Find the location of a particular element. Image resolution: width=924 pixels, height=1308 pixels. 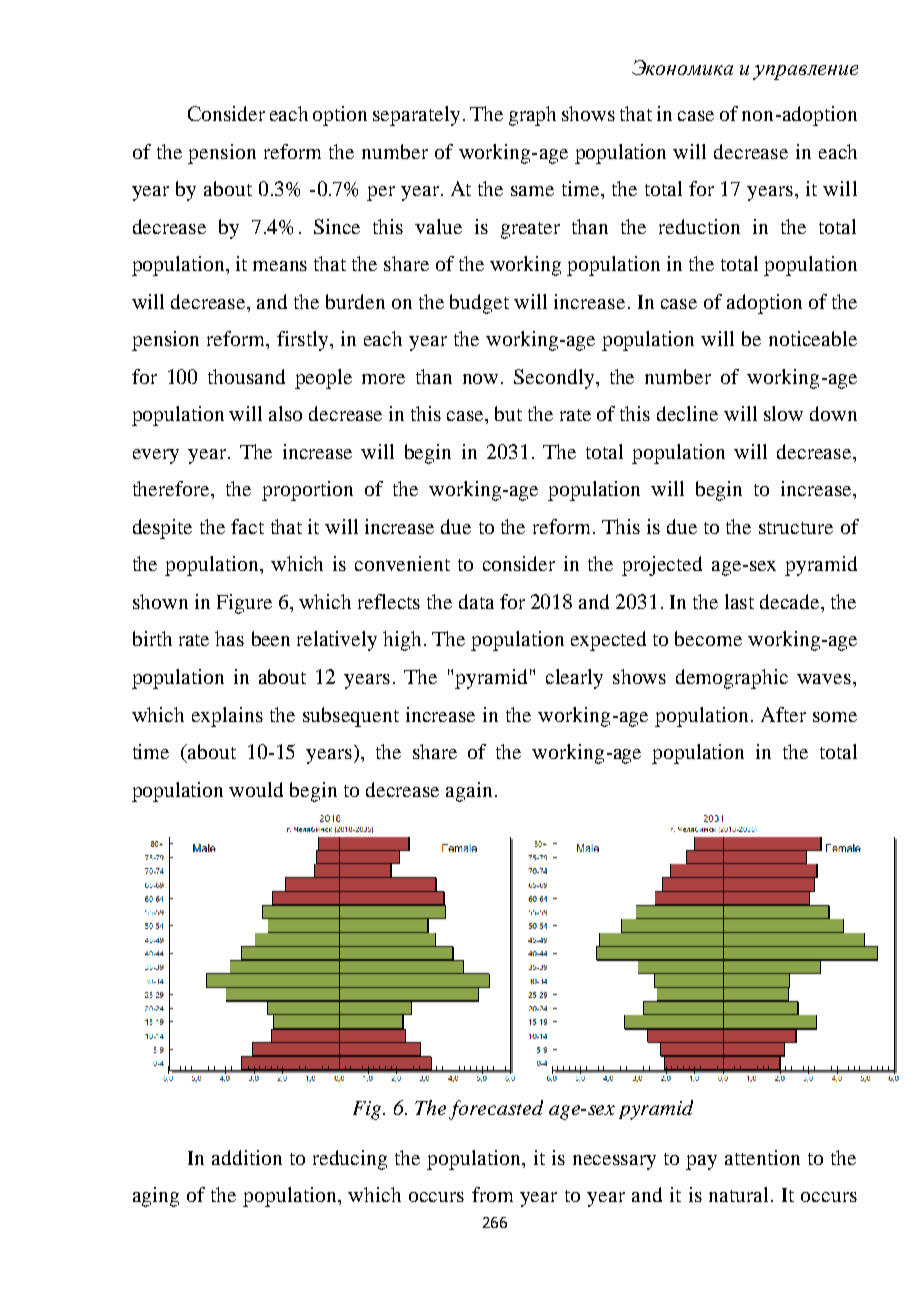

from is located at coordinates (492, 1194).
